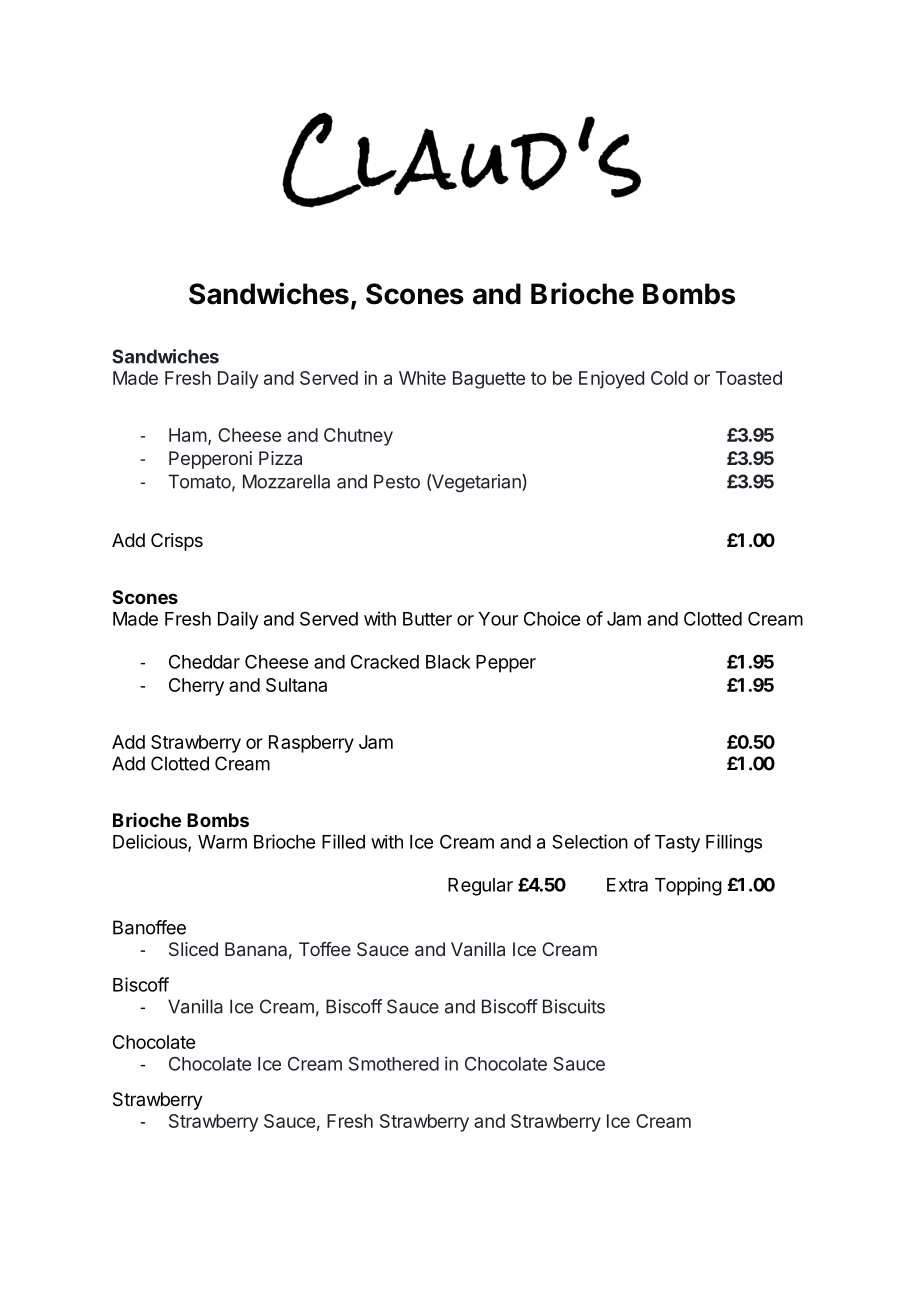 This document has height=1308, width=924. What do you see at coordinates (480, 887) in the document?
I see `Regular` at bounding box center [480, 887].
